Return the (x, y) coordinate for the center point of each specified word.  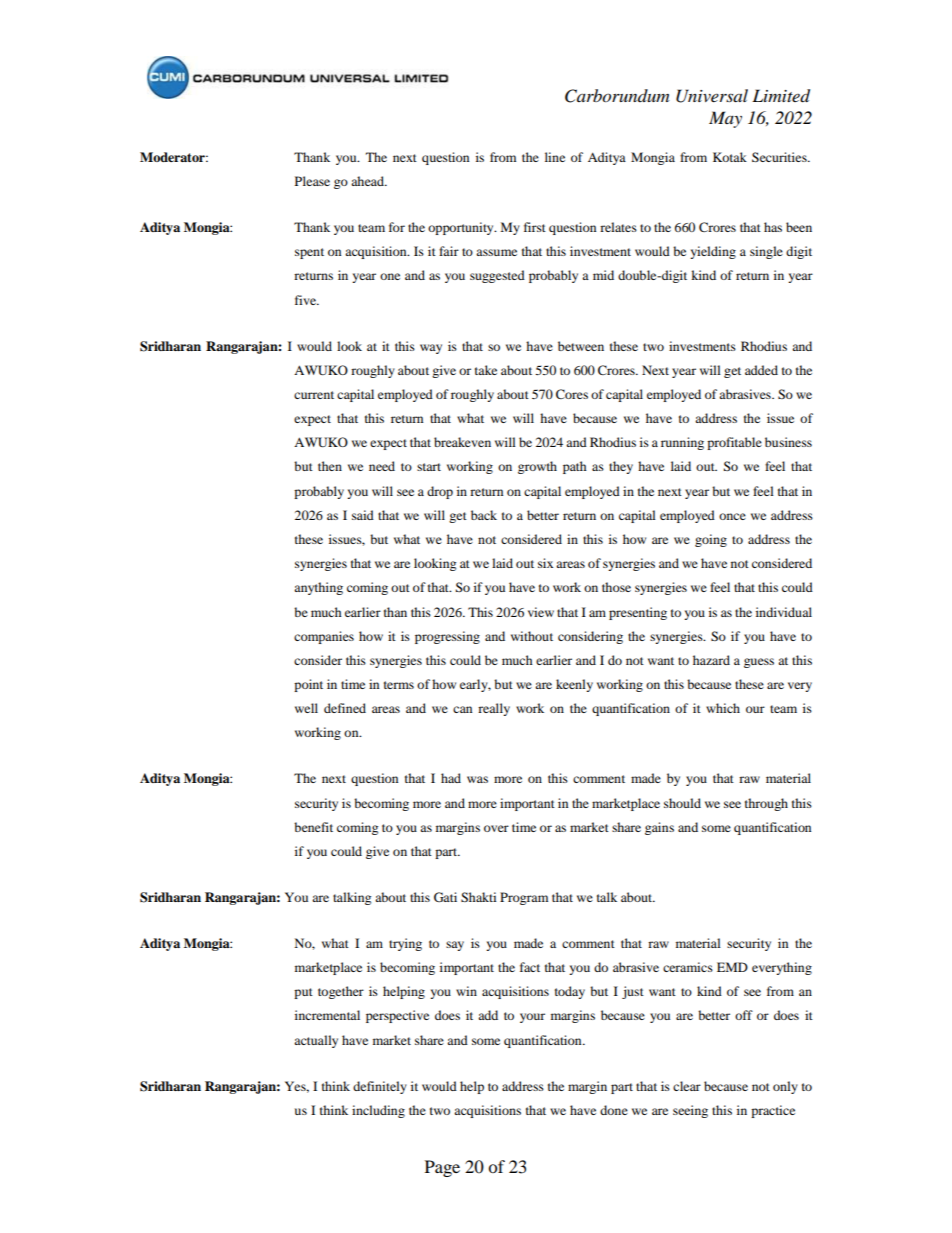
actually (316, 1041)
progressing (447, 637)
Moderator (174, 157)
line (555, 157)
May (725, 119)
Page (442, 1168)
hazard (711, 660)
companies (324, 637)
